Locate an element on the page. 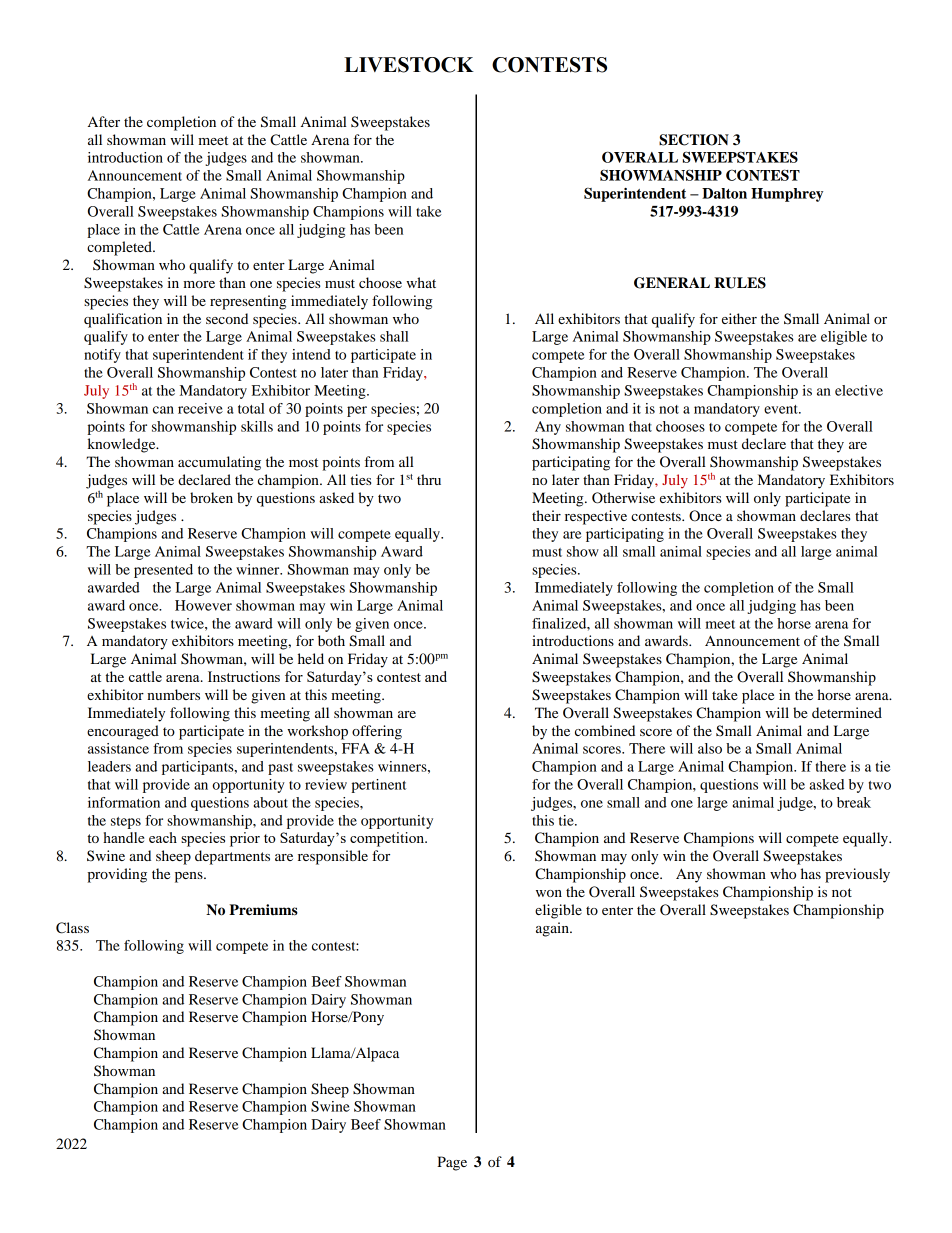 This document has width=952, height=1233. After is located at coordinates (104, 121).
